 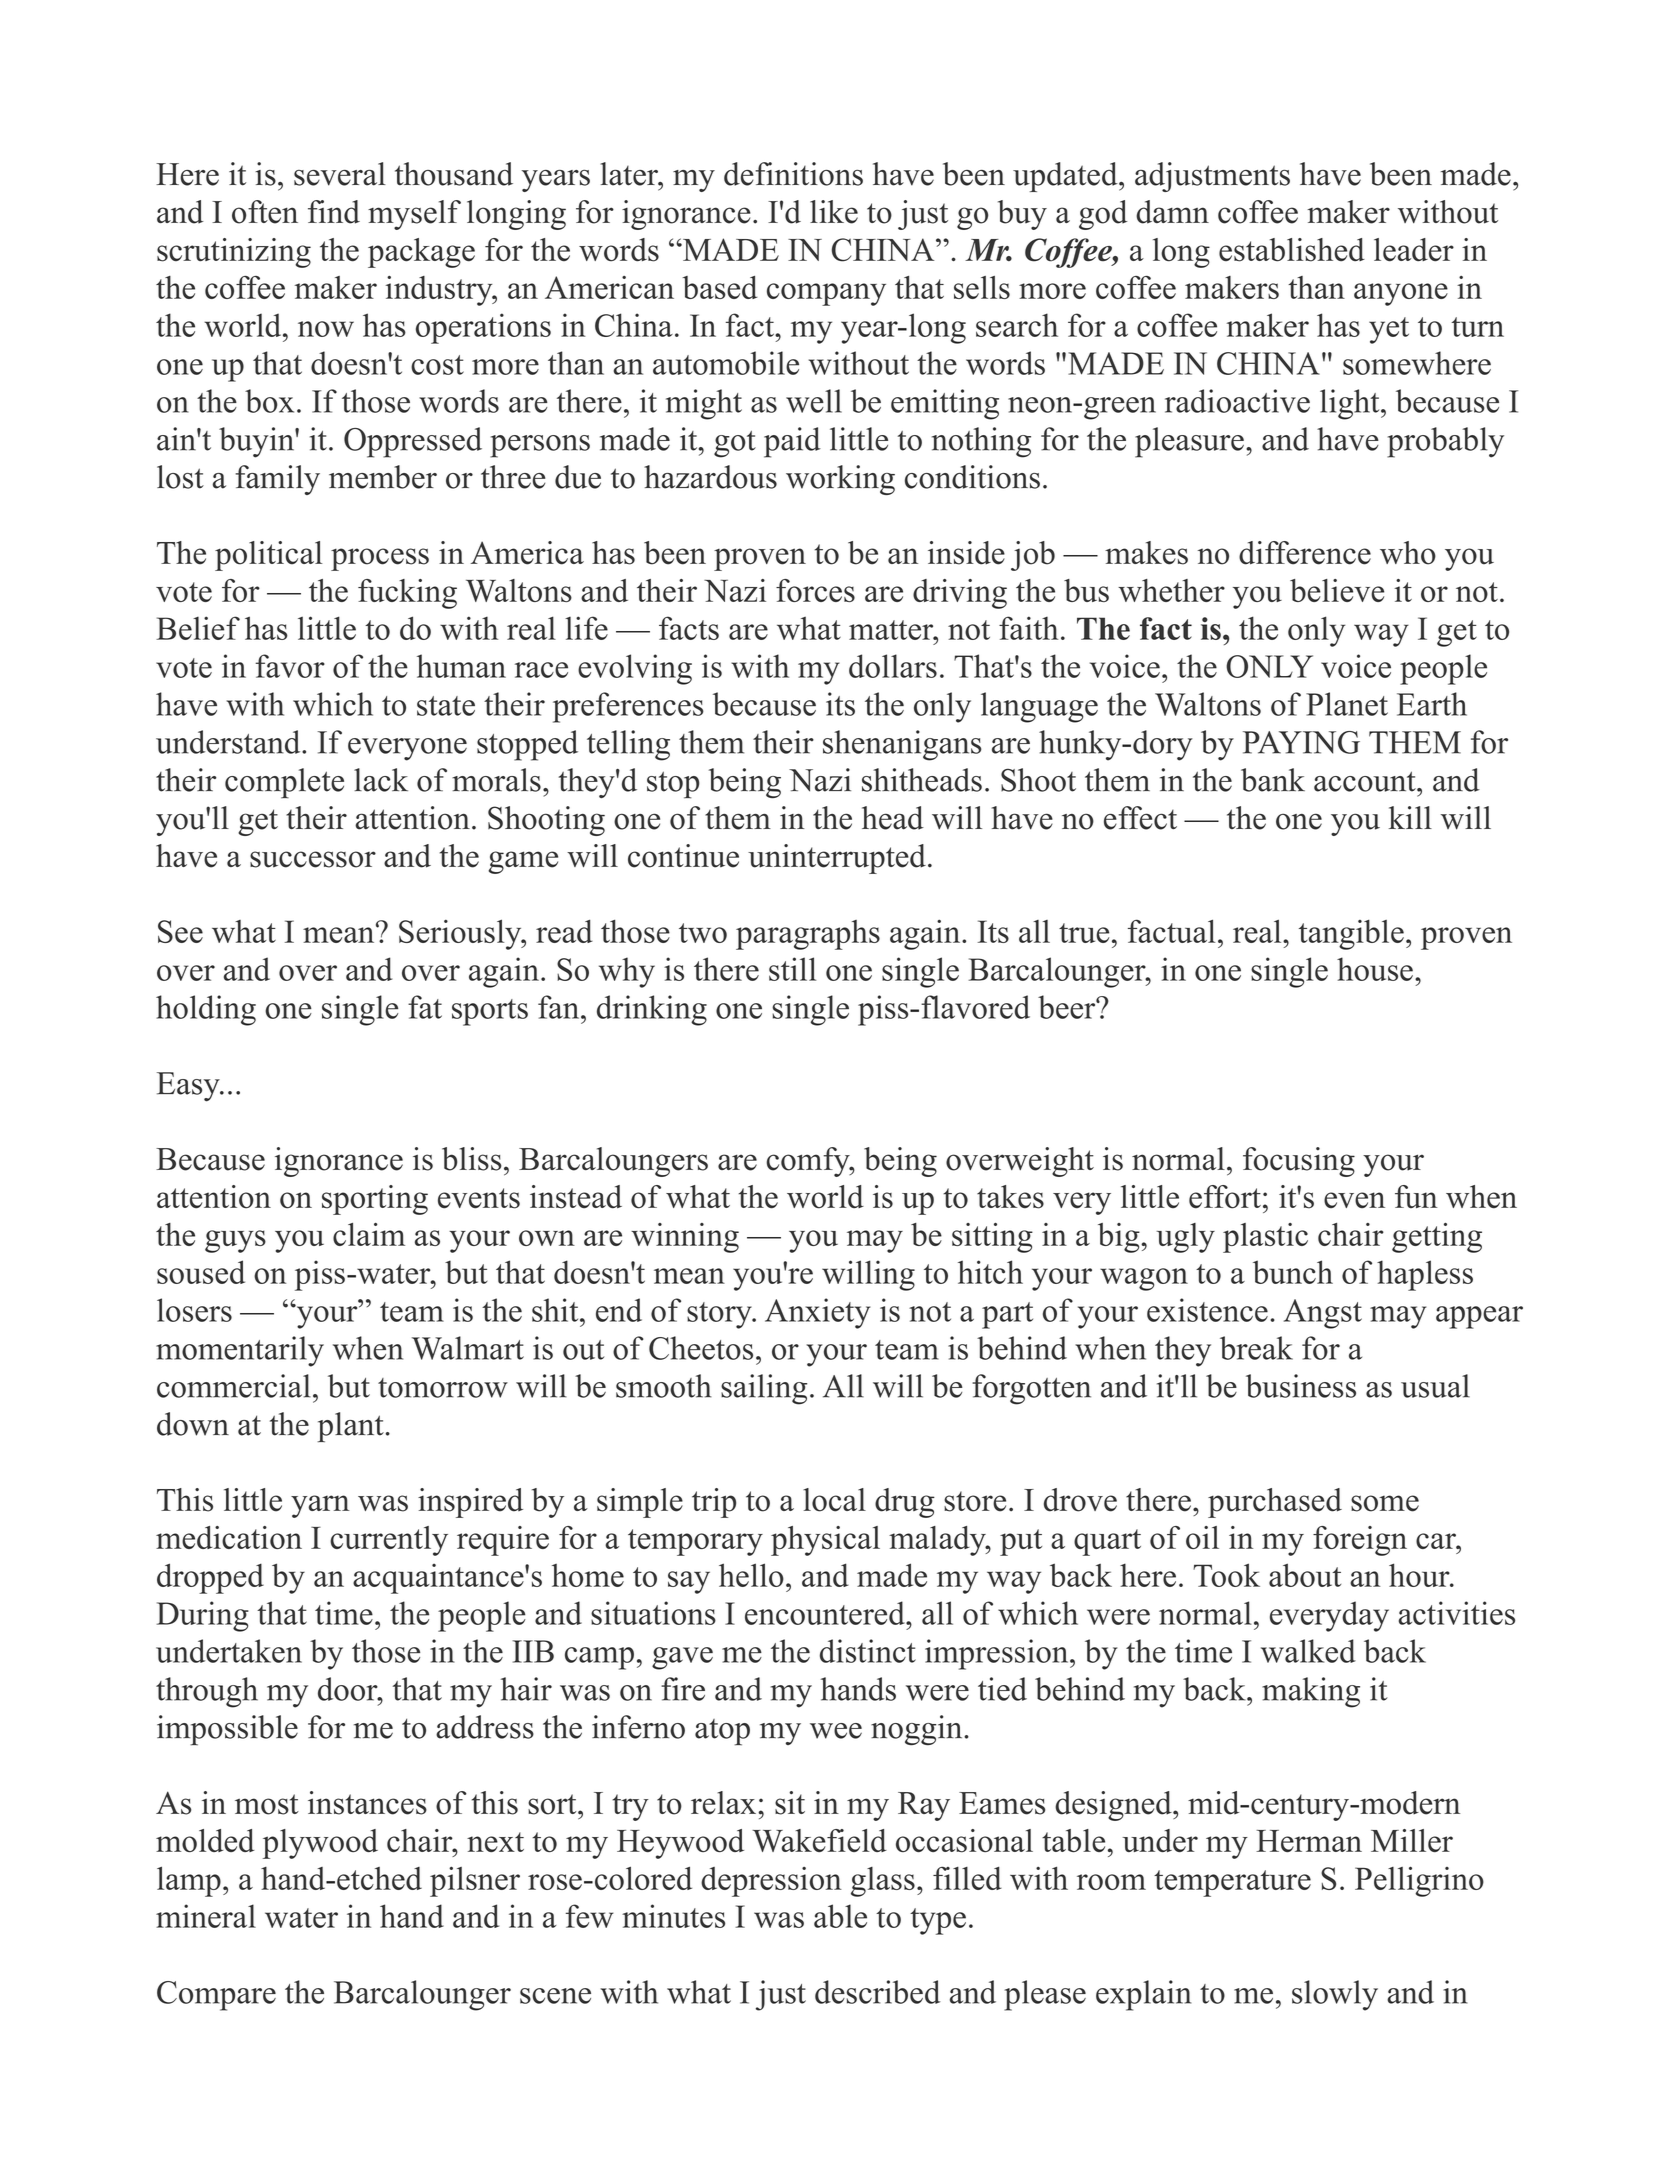 I want to click on established, so click(x=1292, y=250).
